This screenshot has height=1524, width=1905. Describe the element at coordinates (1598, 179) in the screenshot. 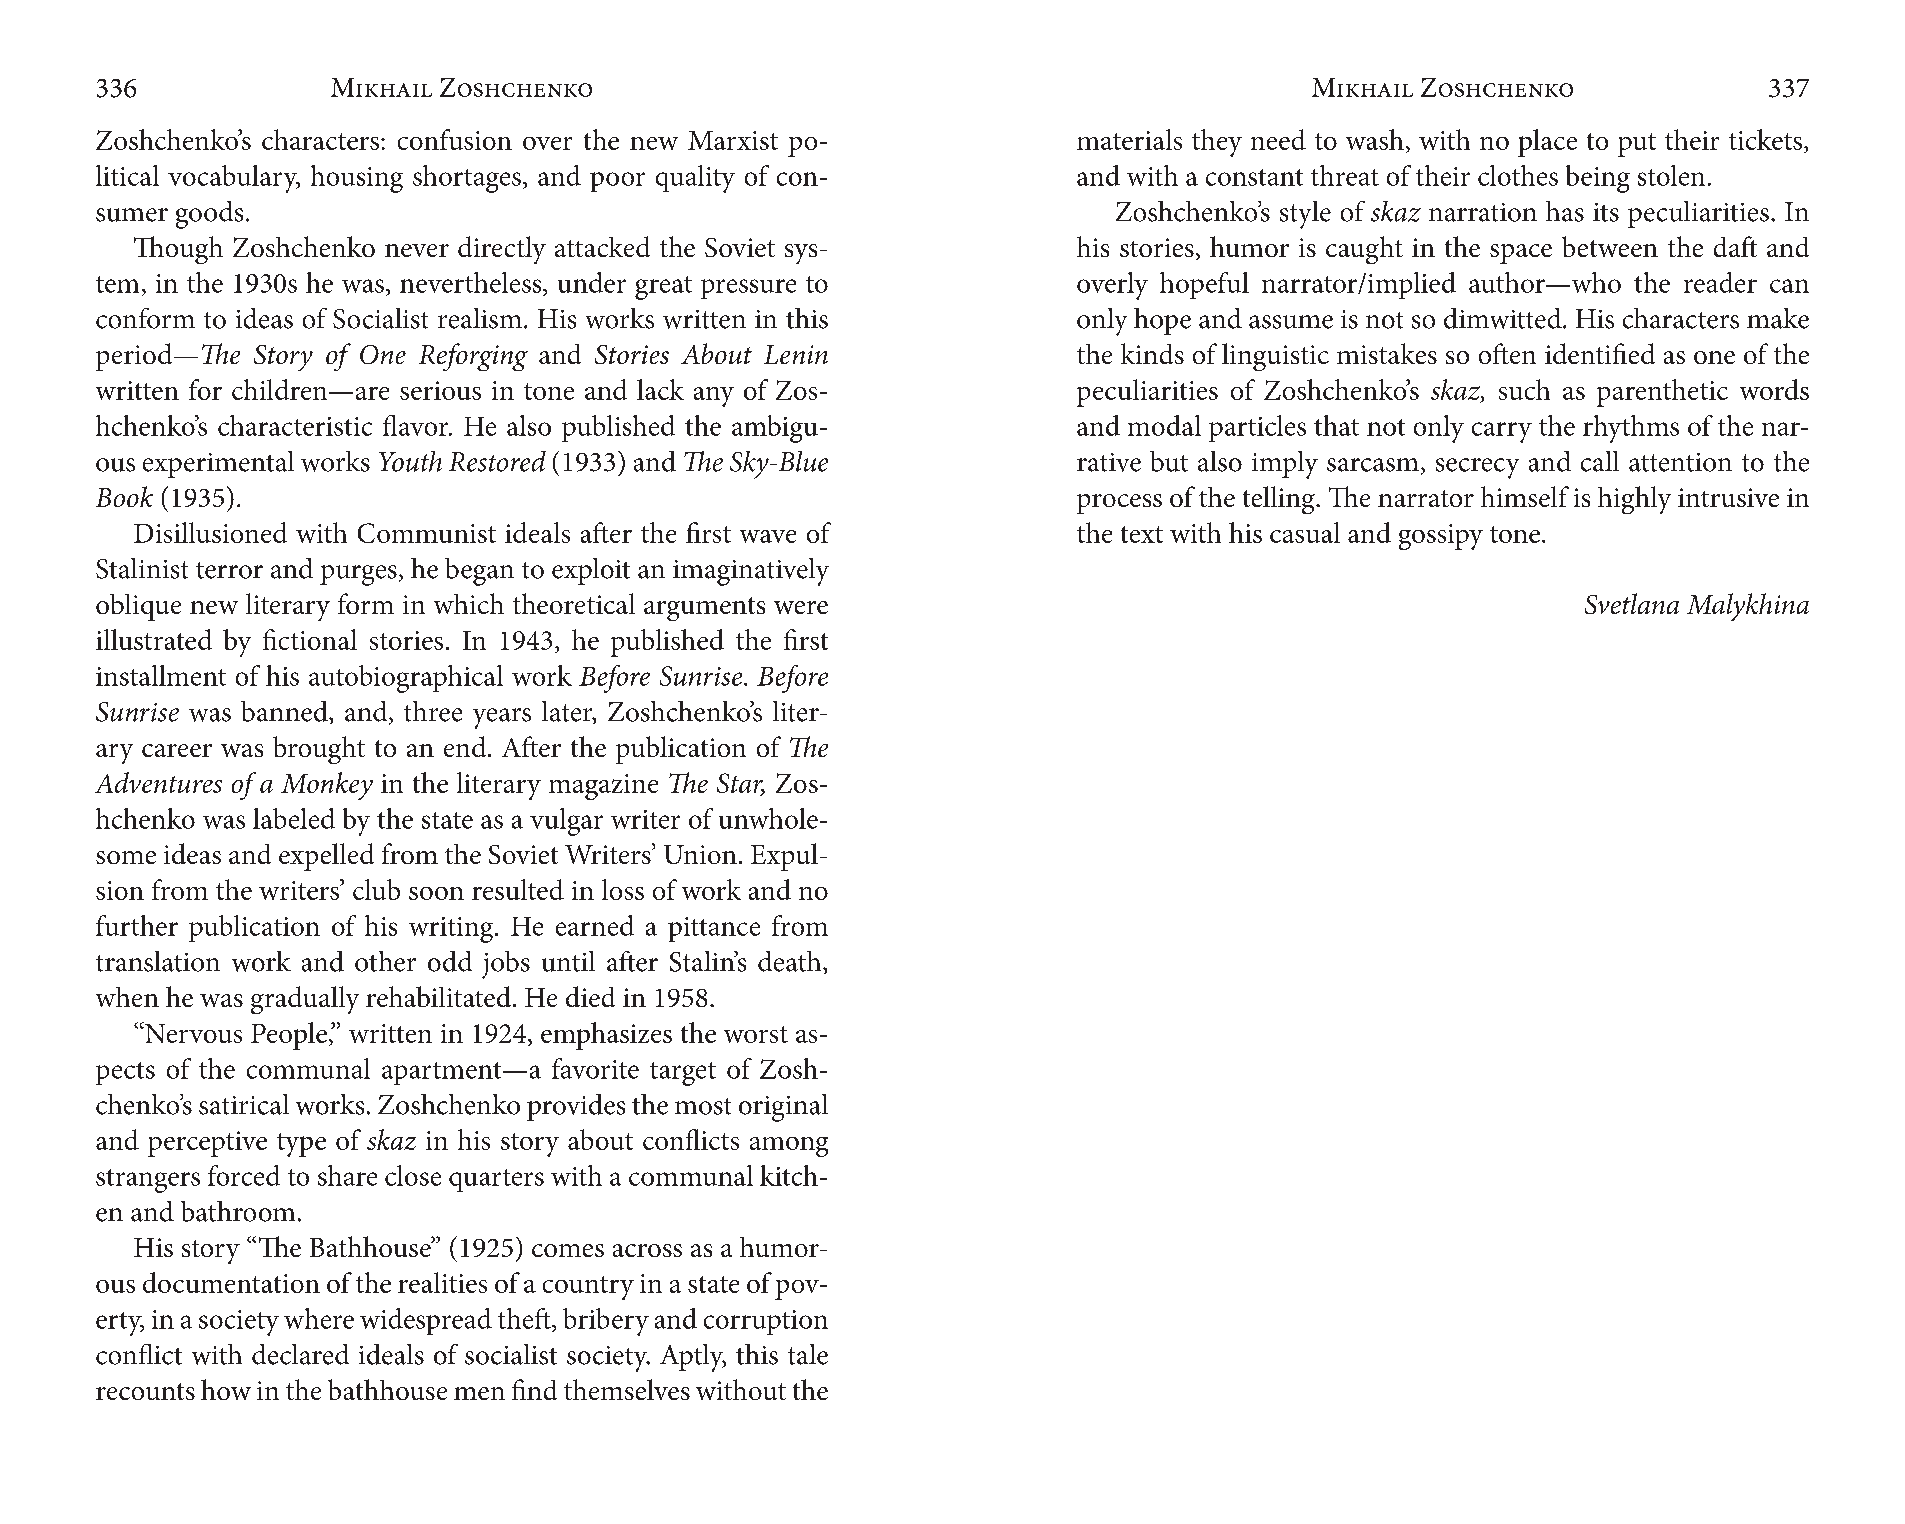

I see `being` at that location.
